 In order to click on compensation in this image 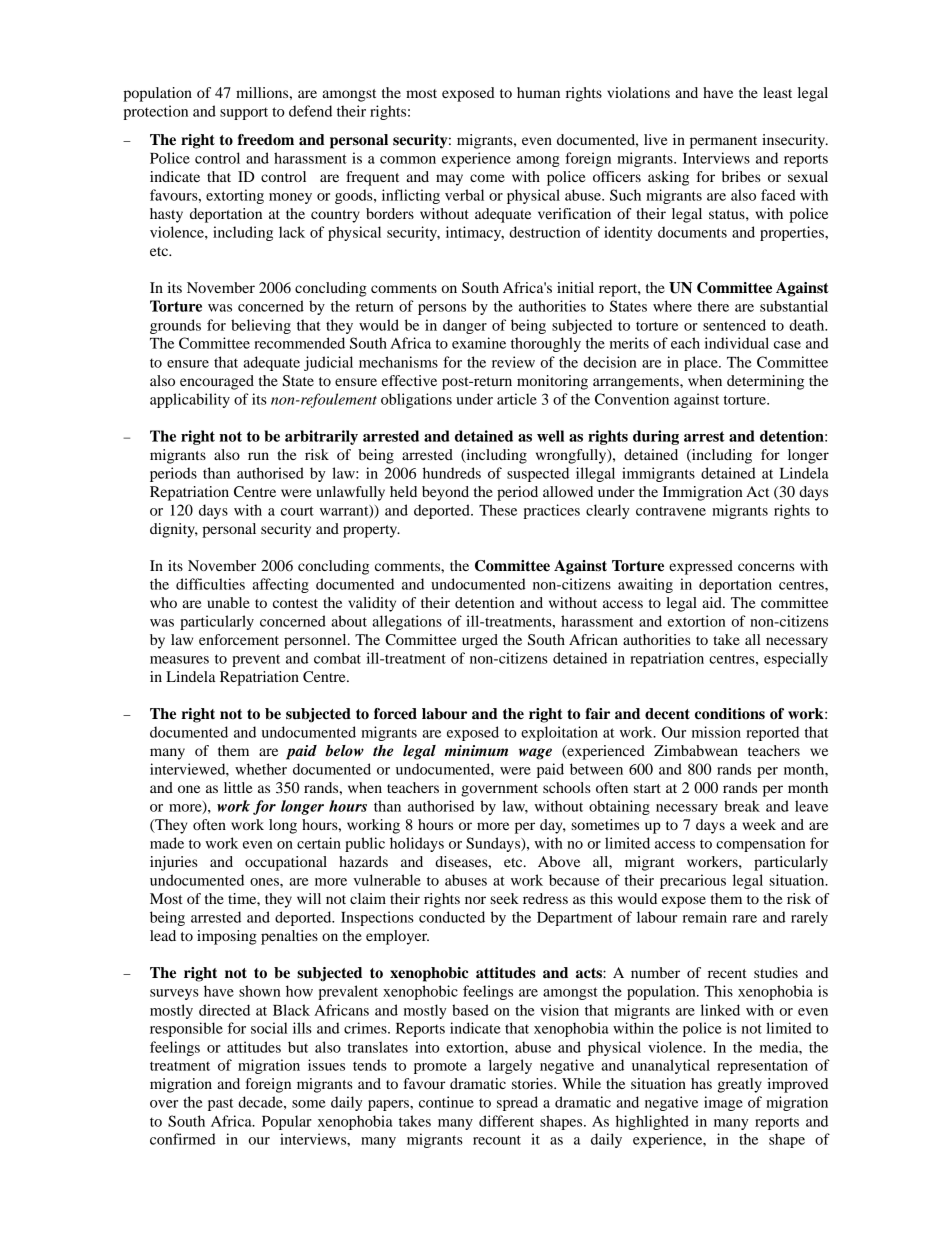, I will do `click(761, 844)`.
